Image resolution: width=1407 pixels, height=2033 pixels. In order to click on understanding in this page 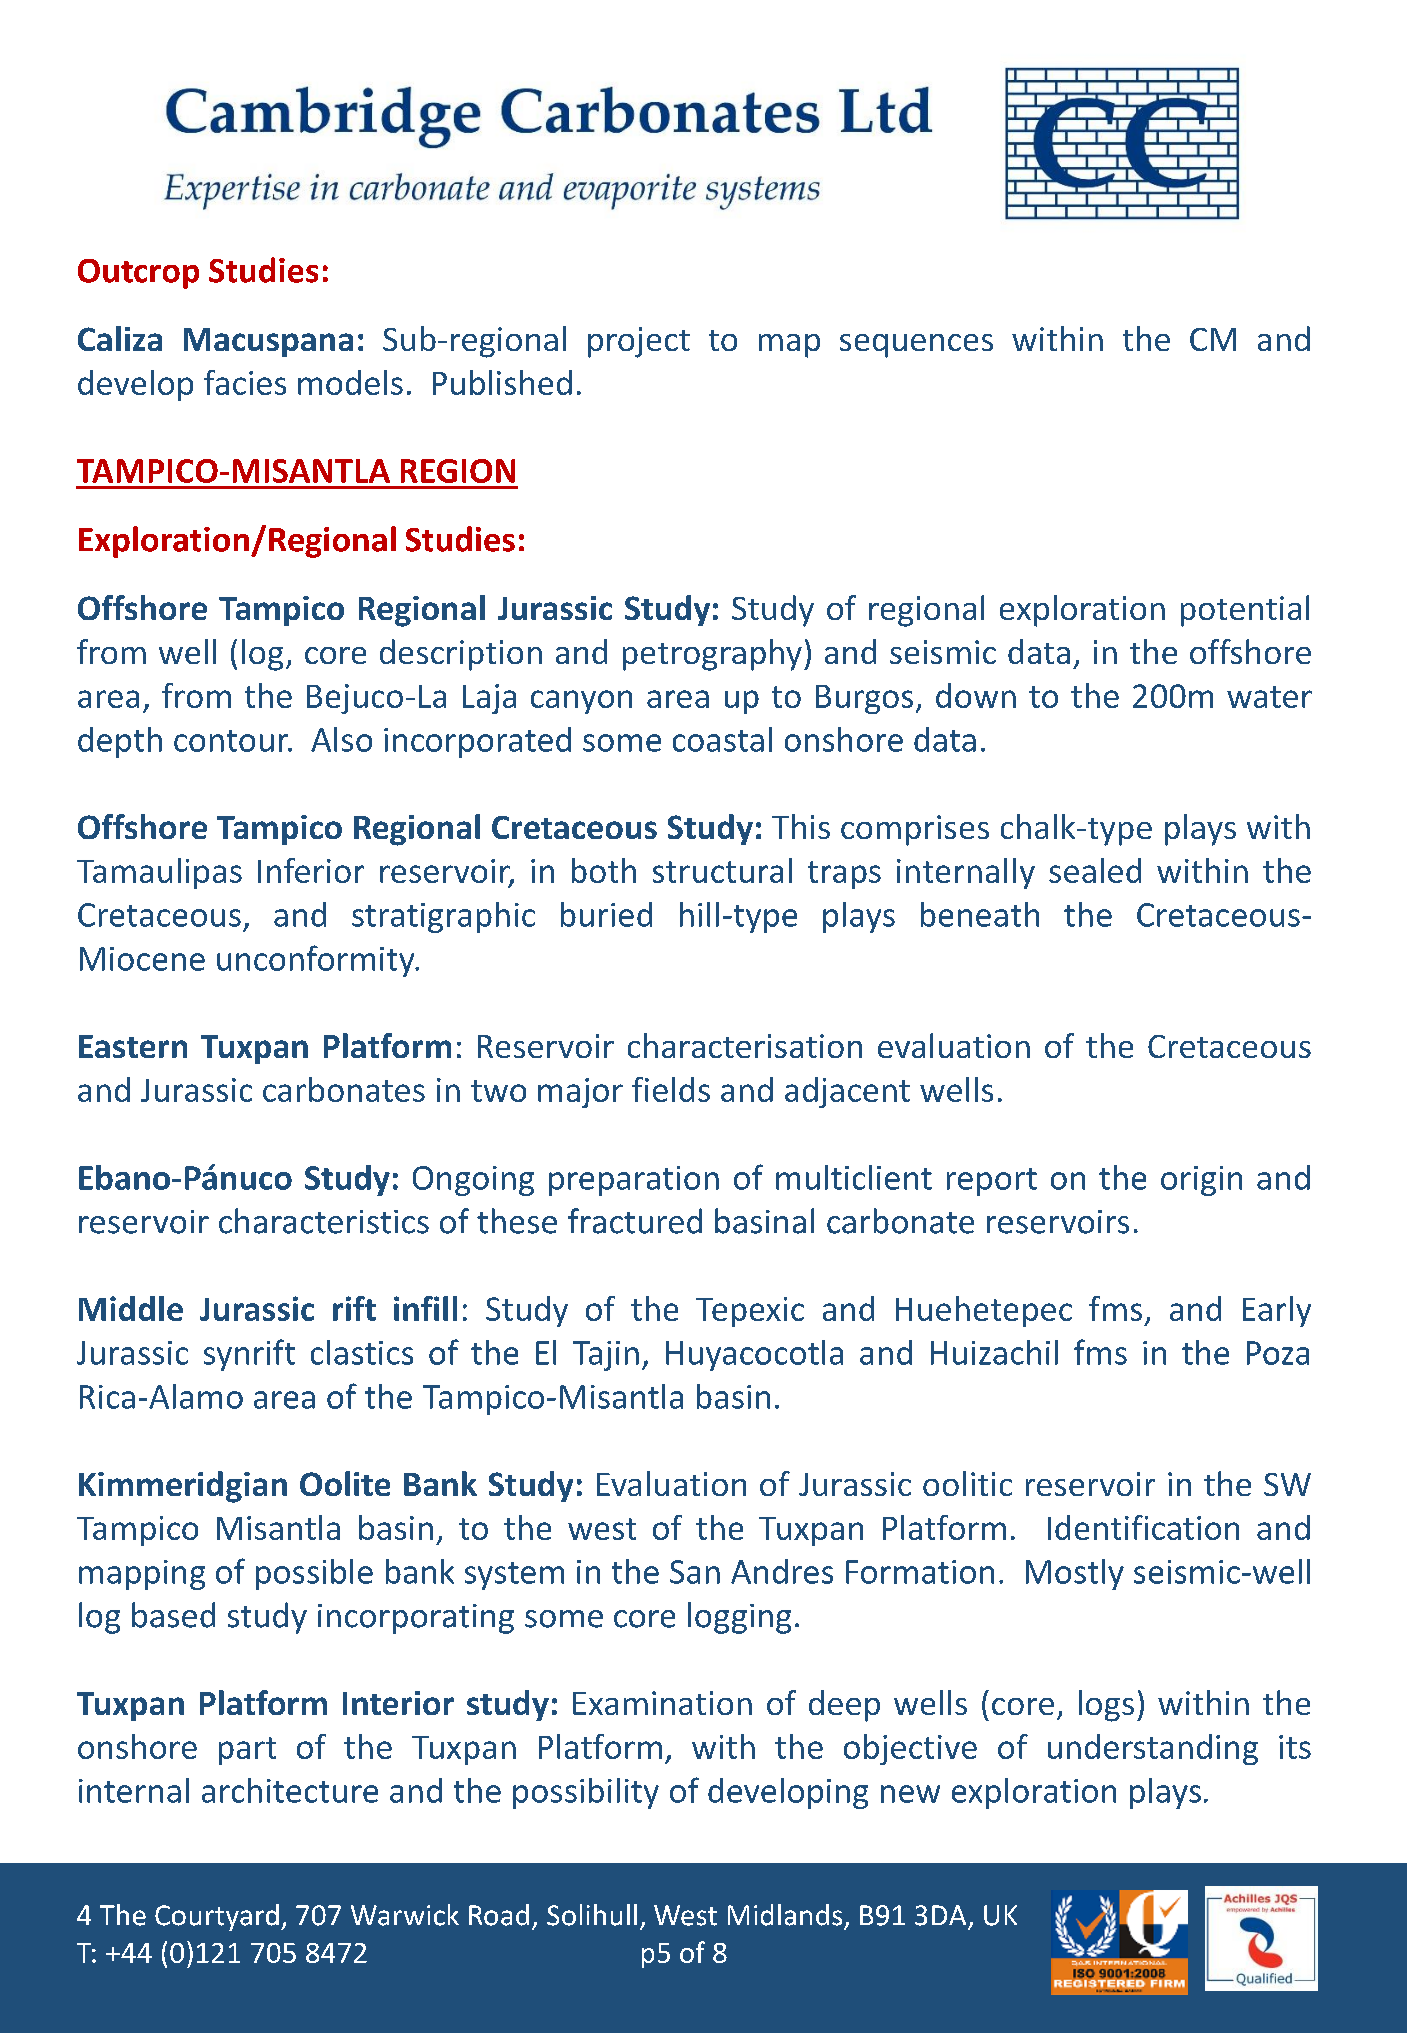, I will do `click(1153, 1749)`.
